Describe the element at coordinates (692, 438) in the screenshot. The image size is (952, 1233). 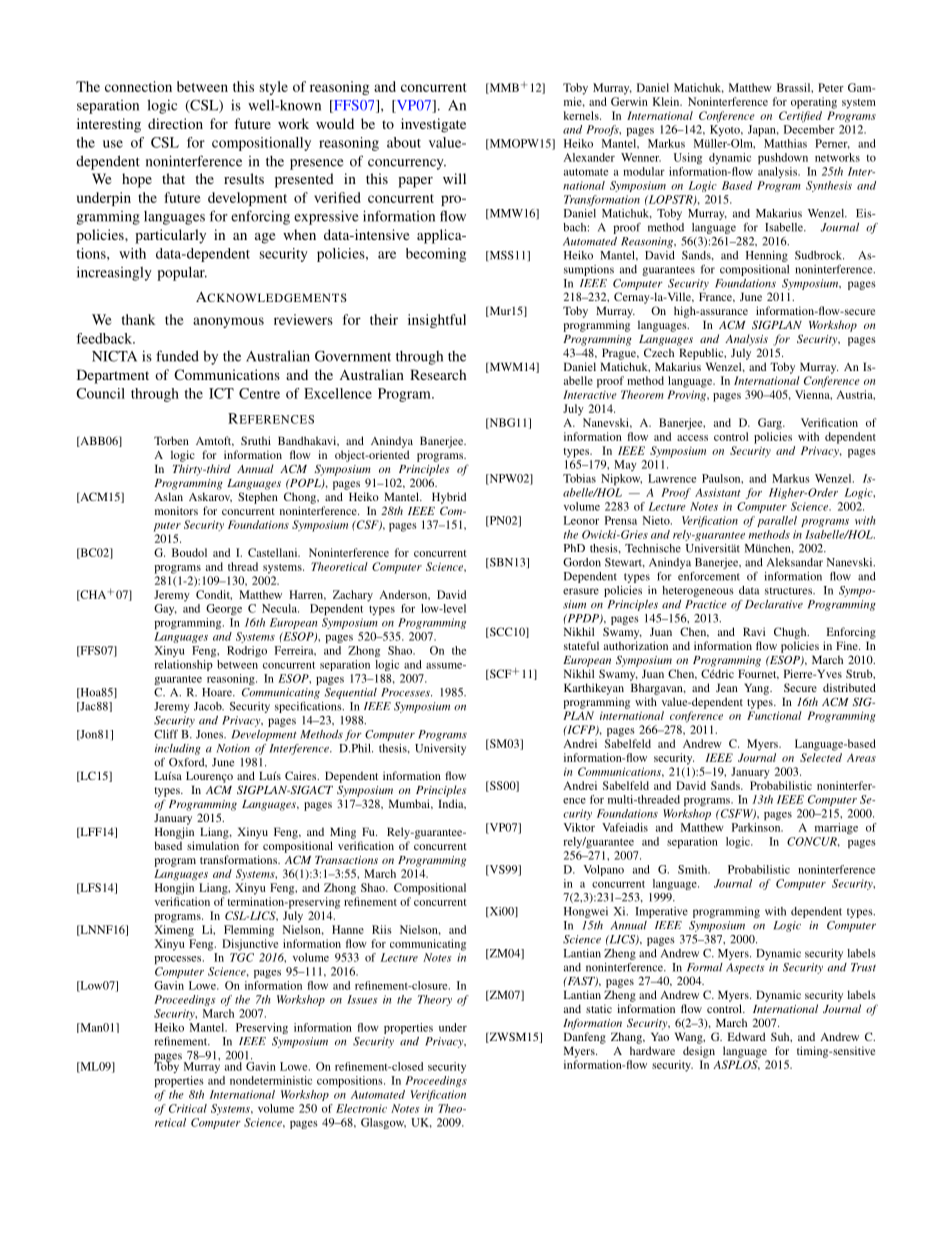
I see `access` at that location.
